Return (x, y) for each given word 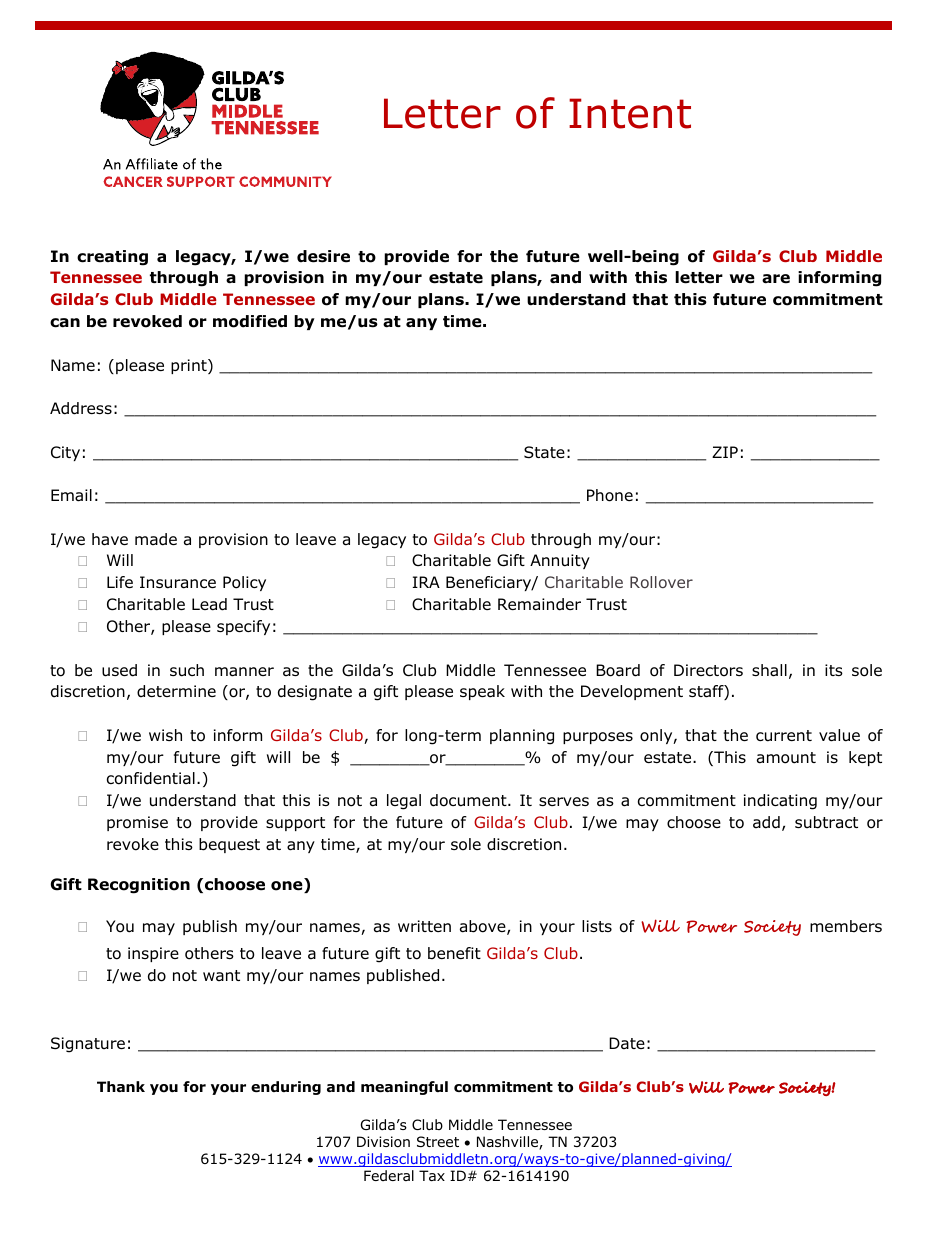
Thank (121, 1086)
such (187, 670)
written (424, 926)
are (776, 279)
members (846, 926)
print (190, 366)
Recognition (139, 886)
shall (769, 670)
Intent (630, 113)
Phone (610, 495)
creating (112, 258)
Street (438, 1141)
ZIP (725, 452)
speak (482, 692)
